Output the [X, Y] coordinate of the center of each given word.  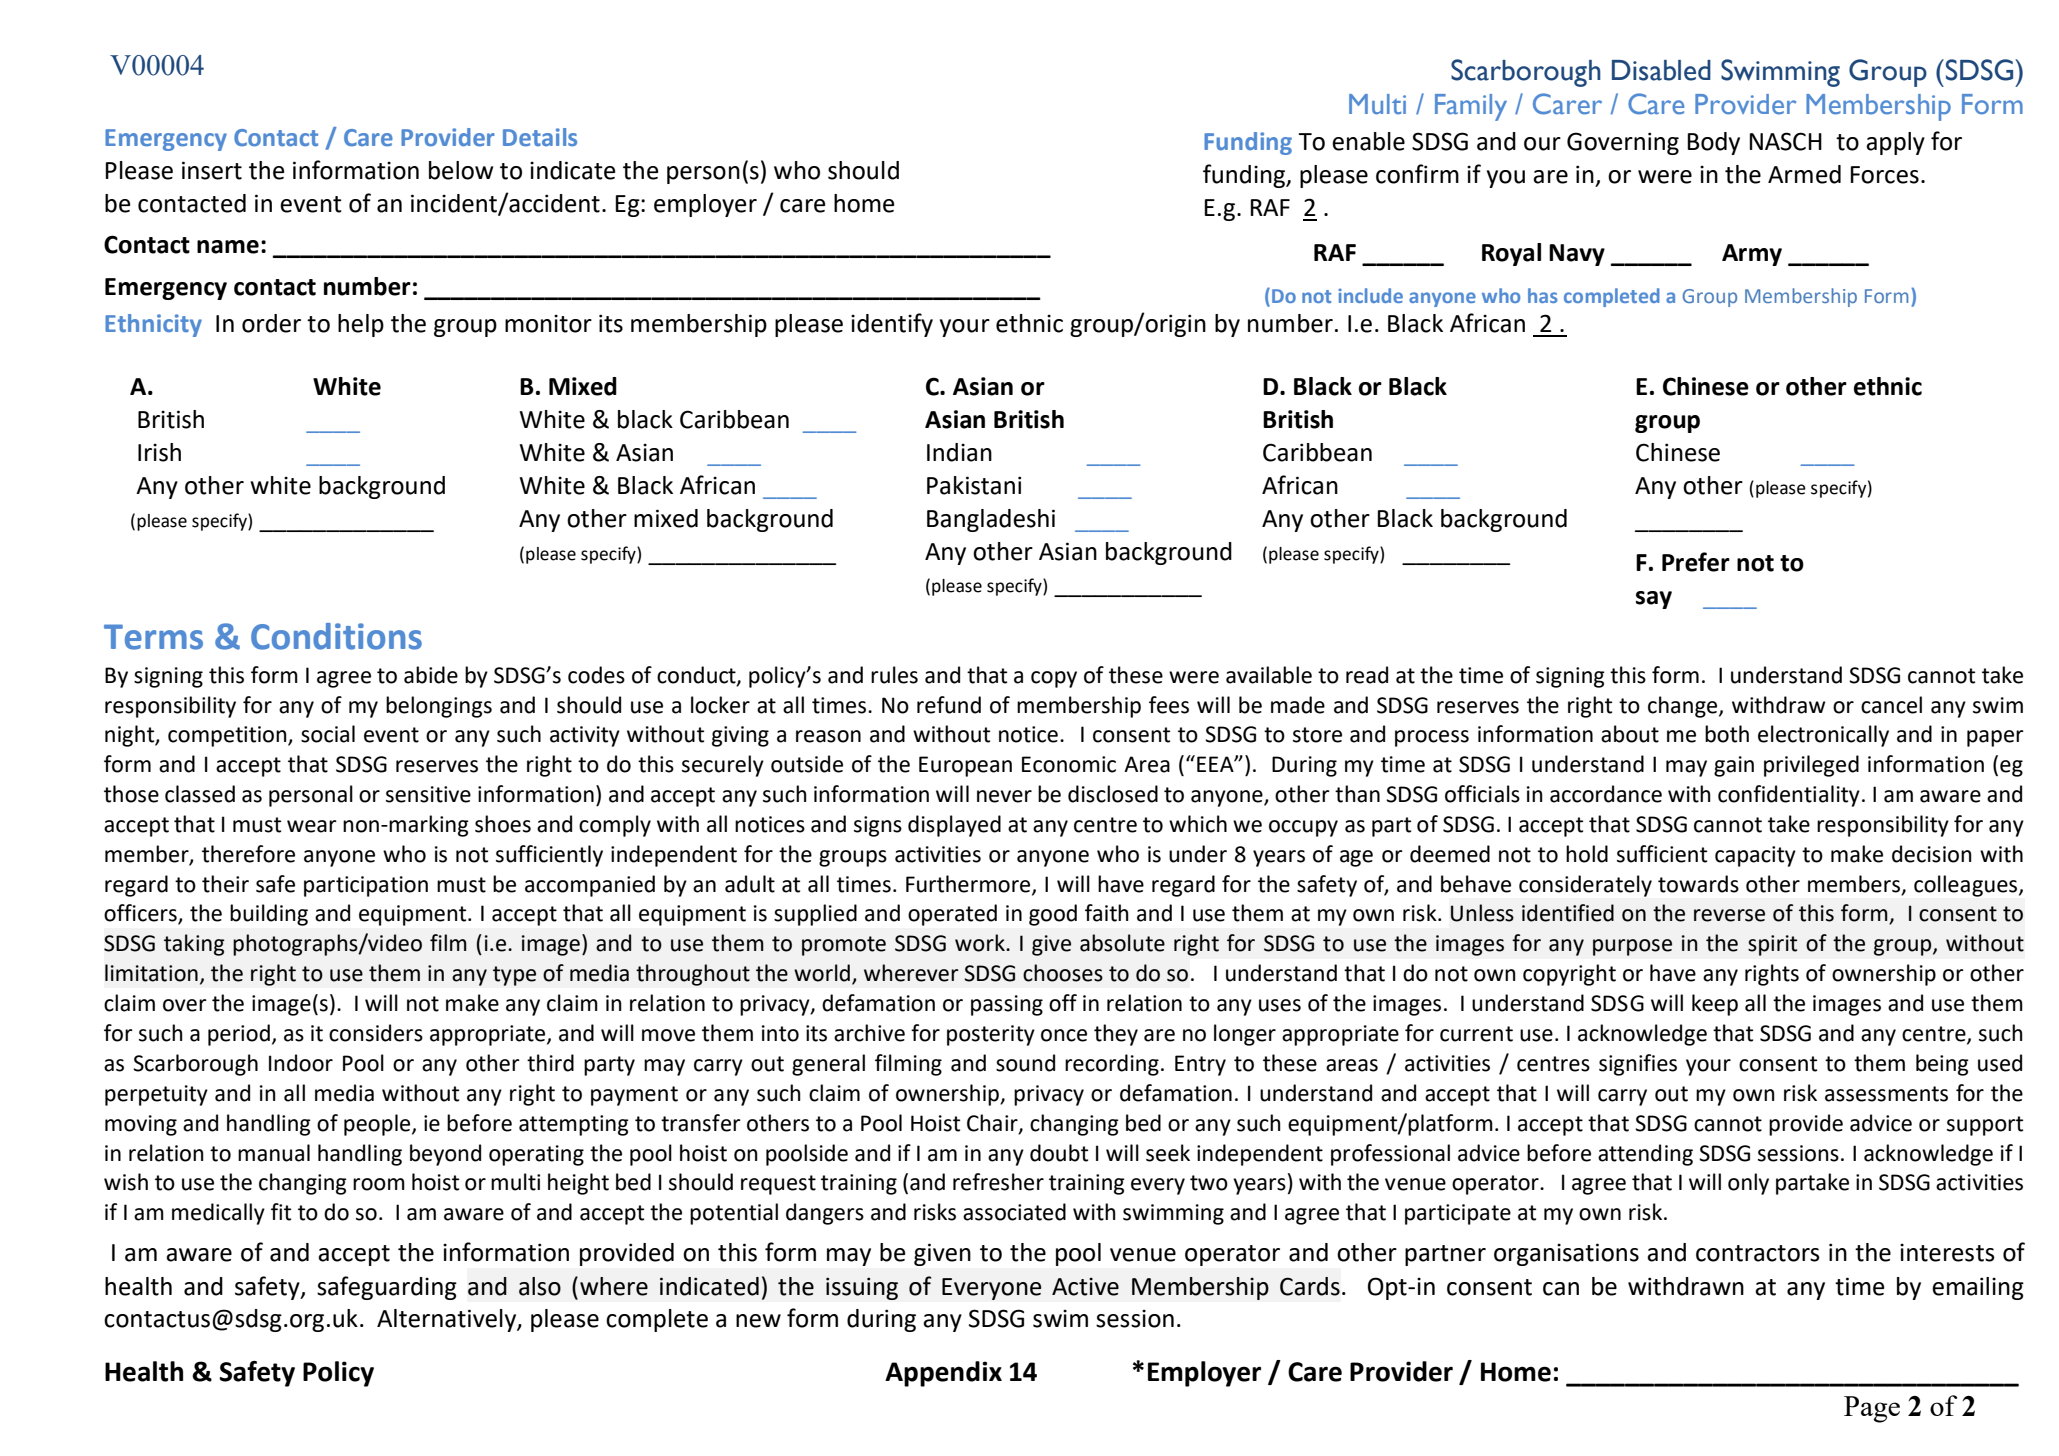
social [328, 734]
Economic [1069, 764]
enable [1368, 141]
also [540, 1286]
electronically [1823, 736]
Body [1713, 143]
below [461, 170]
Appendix [943, 1374]
